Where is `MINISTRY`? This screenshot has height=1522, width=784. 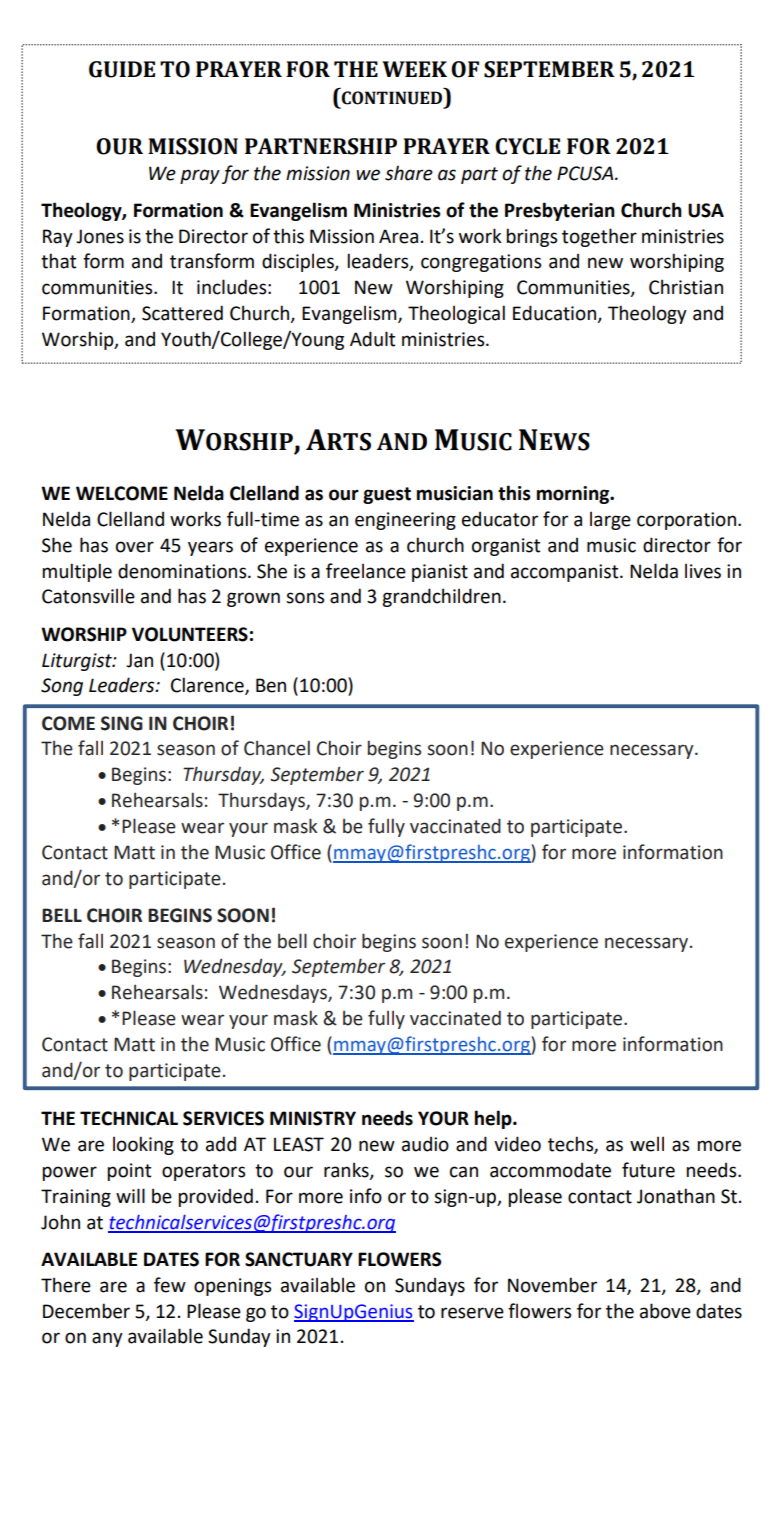
MINISTRY is located at coordinates (313, 1118).
